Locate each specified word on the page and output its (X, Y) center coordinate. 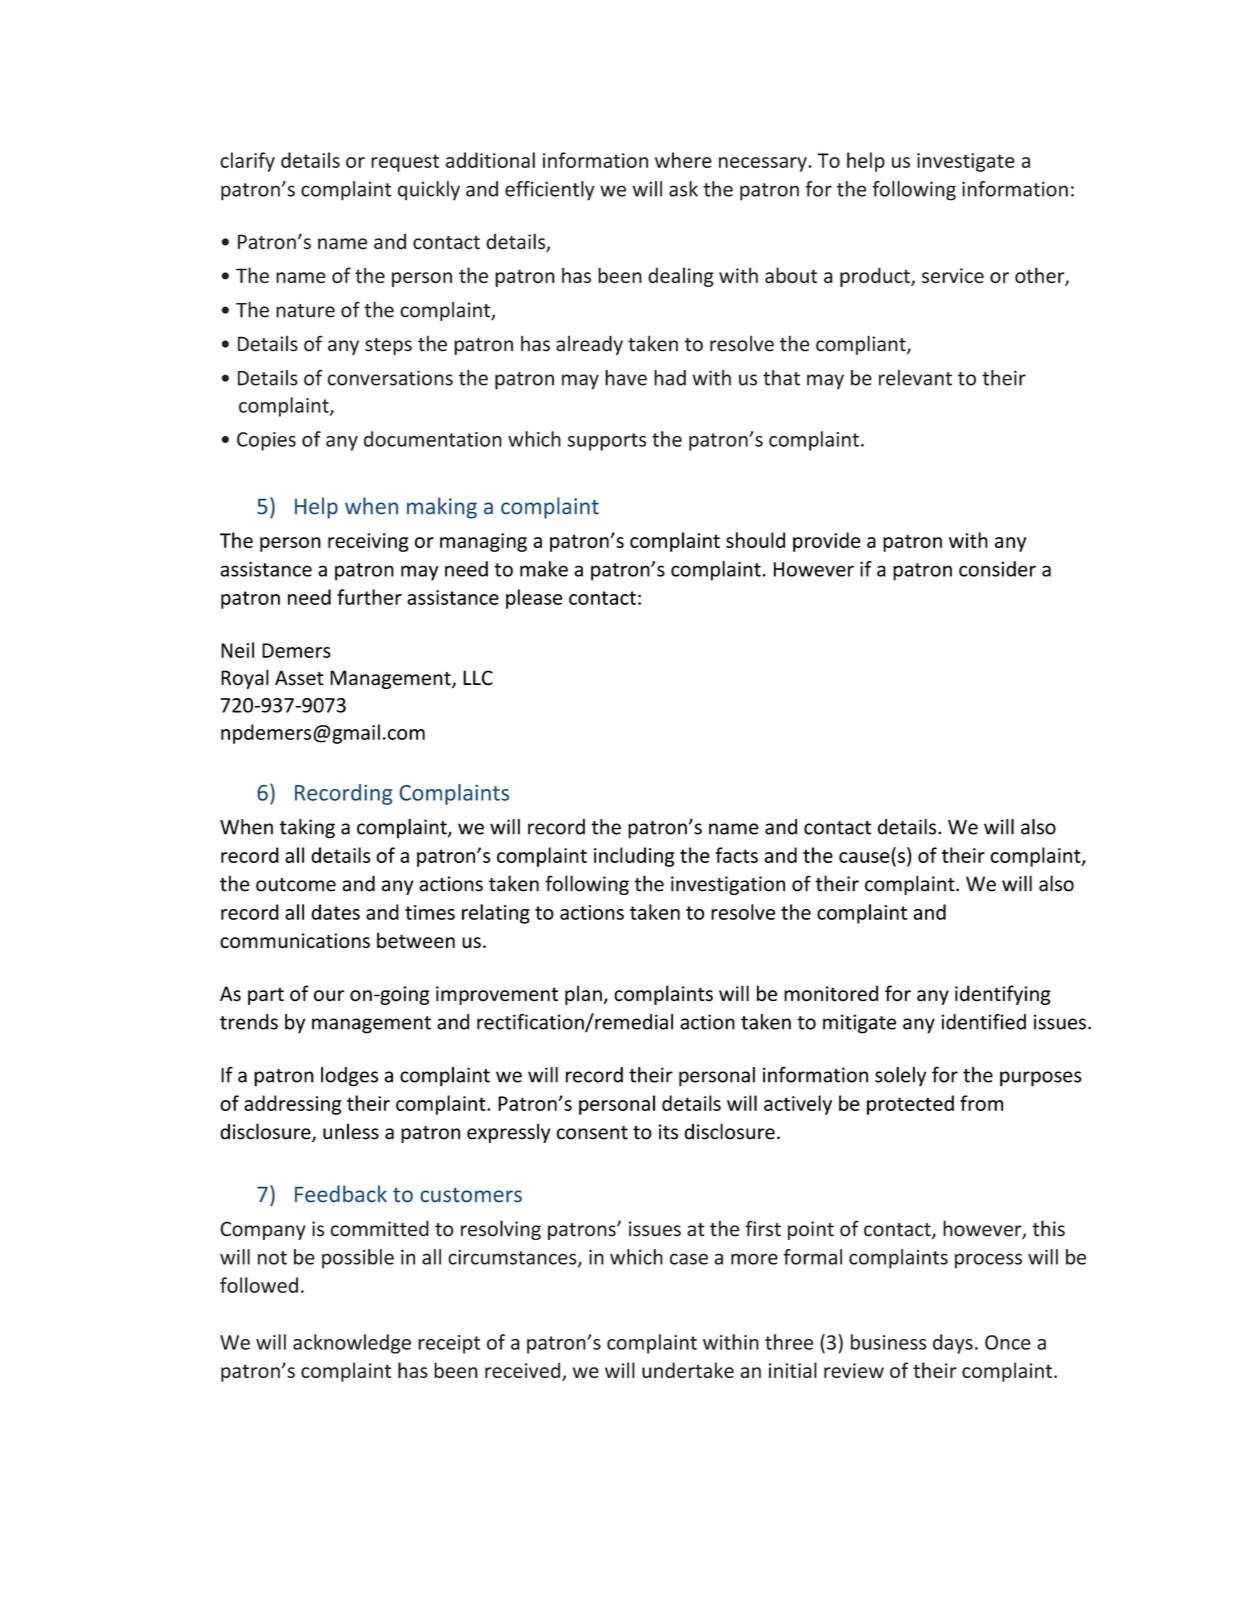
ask (683, 189)
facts (736, 855)
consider (997, 569)
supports (607, 442)
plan (583, 995)
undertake (688, 1370)
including (634, 857)
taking (307, 829)
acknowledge (352, 1344)
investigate (966, 162)
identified (983, 1022)
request (405, 163)
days (953, 1344)
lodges (349, 1077)
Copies (266, 441)
